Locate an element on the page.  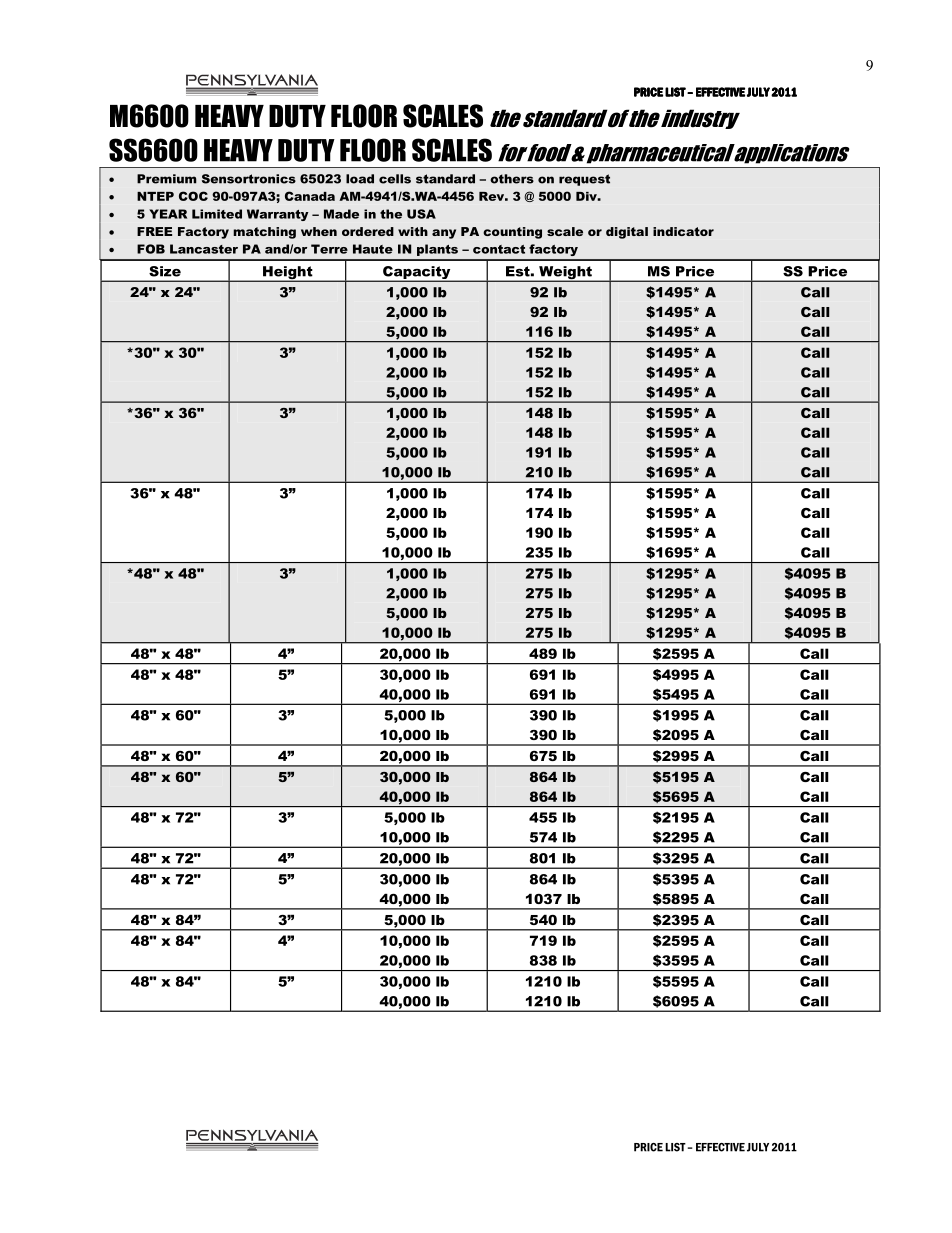
Lancaster is located at coordinates (204, 249).
